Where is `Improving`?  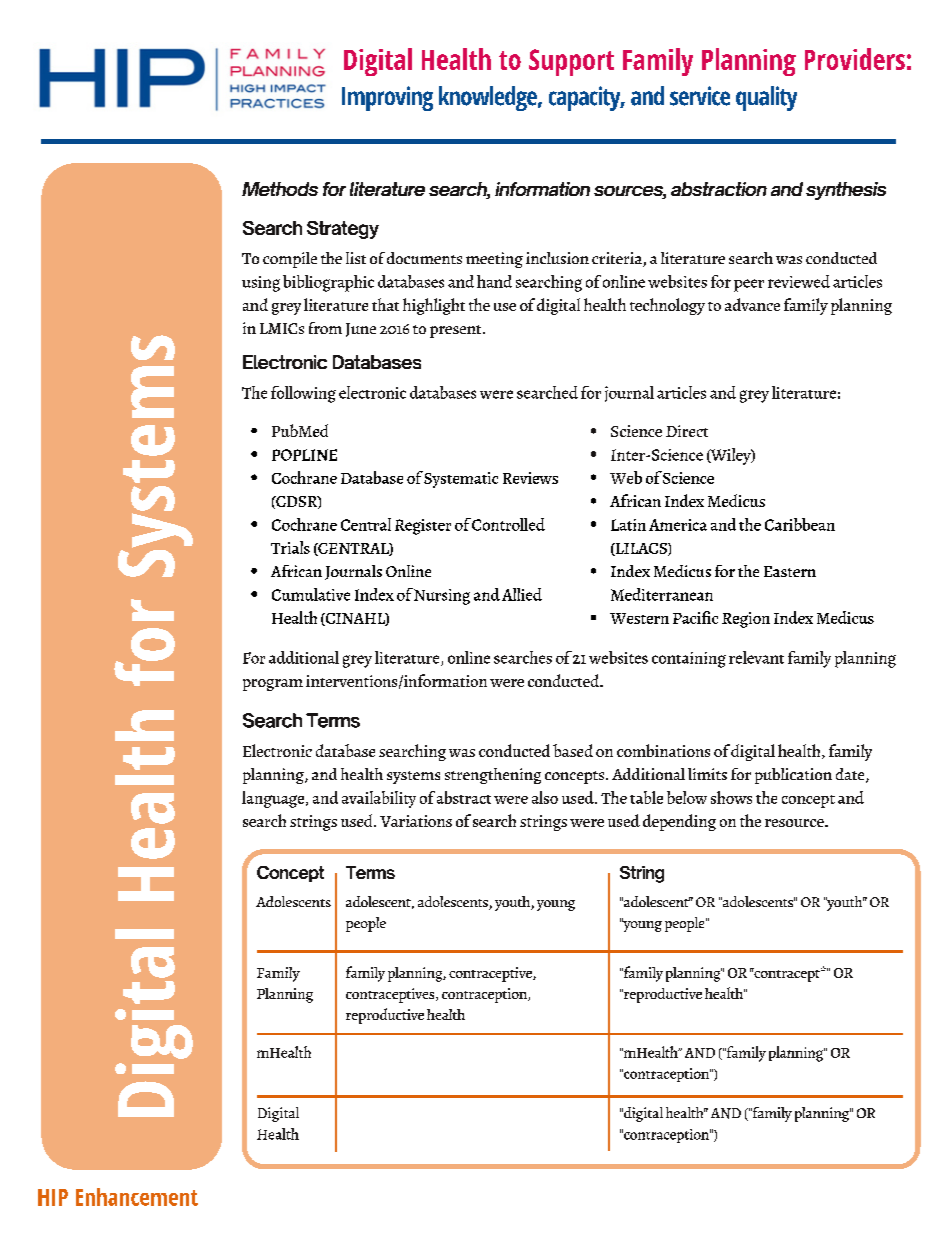 Improving is located at coordinates (387, 98).
